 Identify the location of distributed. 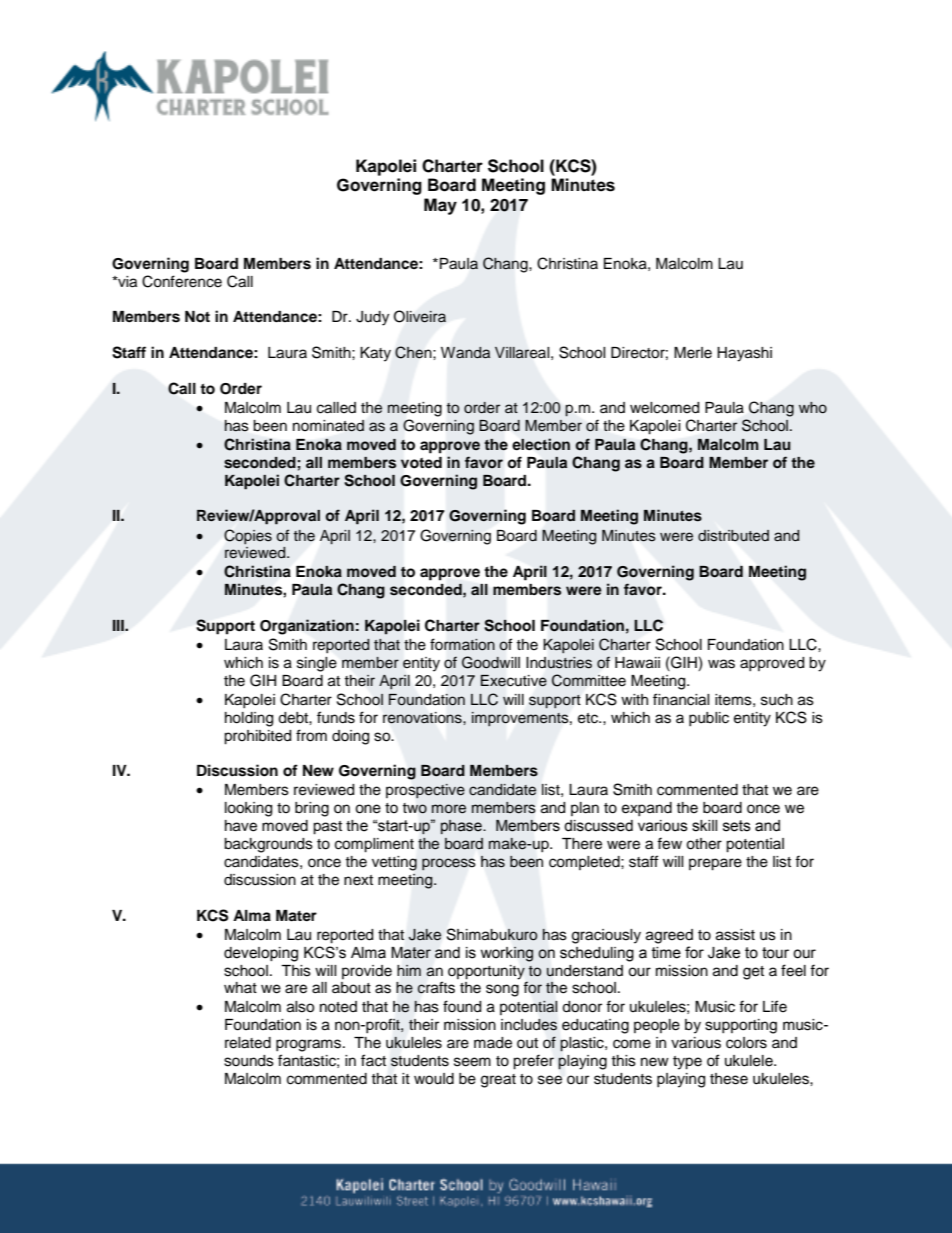
(733, 536).
